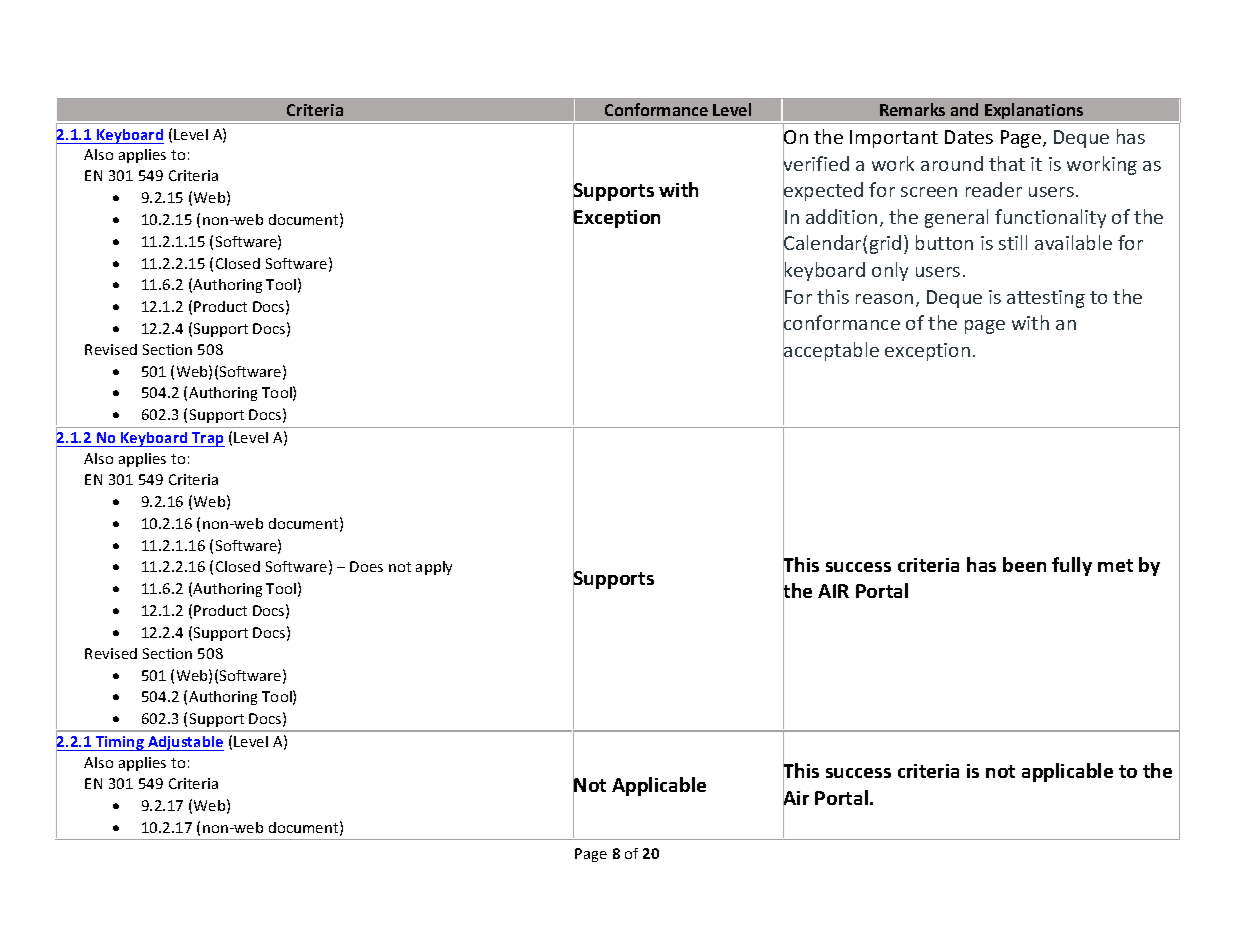 The width and height of the document is (1233, 952). Describe the element at coordinates (884, 299) in the document. I see `reason` at that location.
